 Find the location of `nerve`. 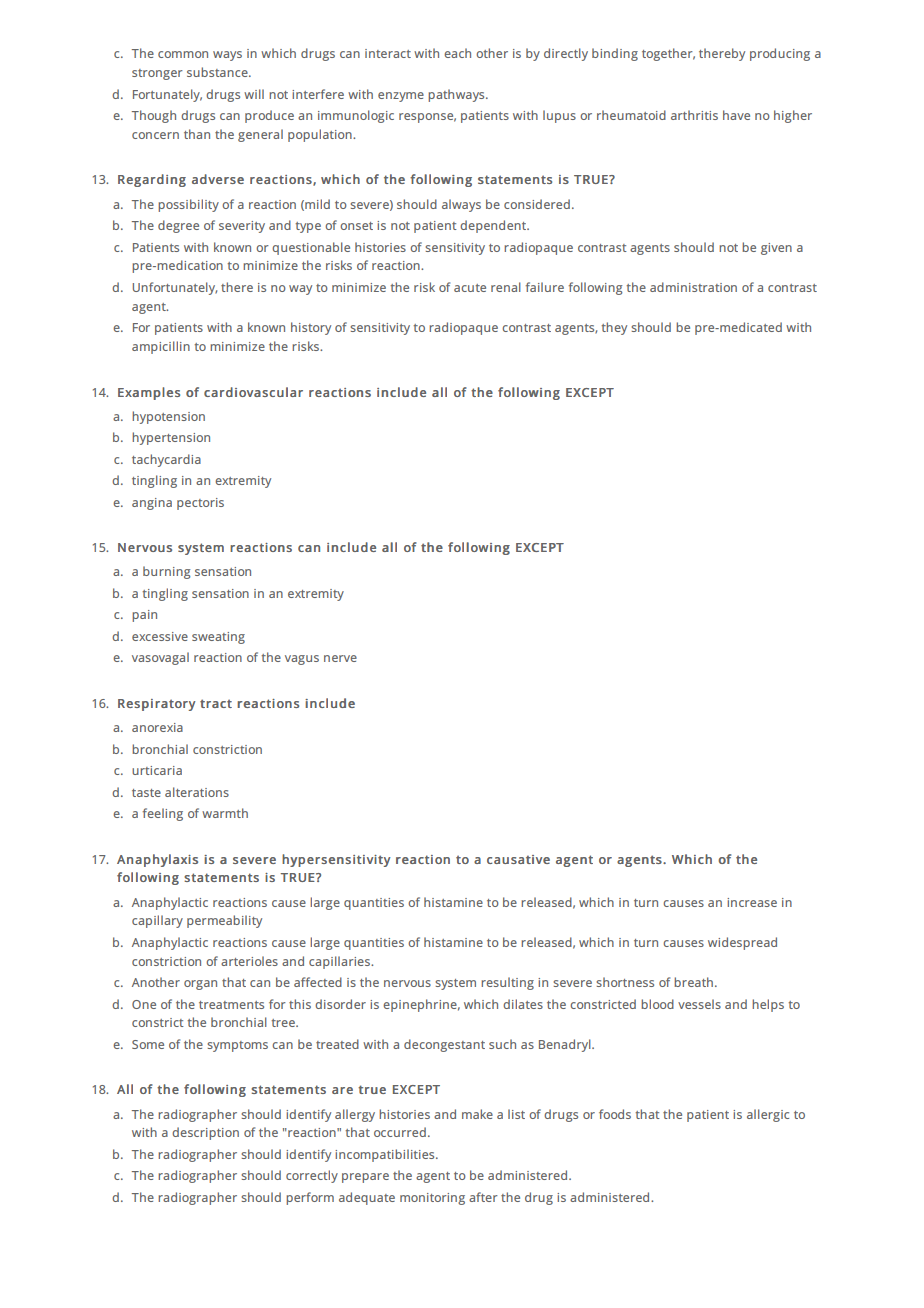

nerve is located at coordinates (340, 658).
